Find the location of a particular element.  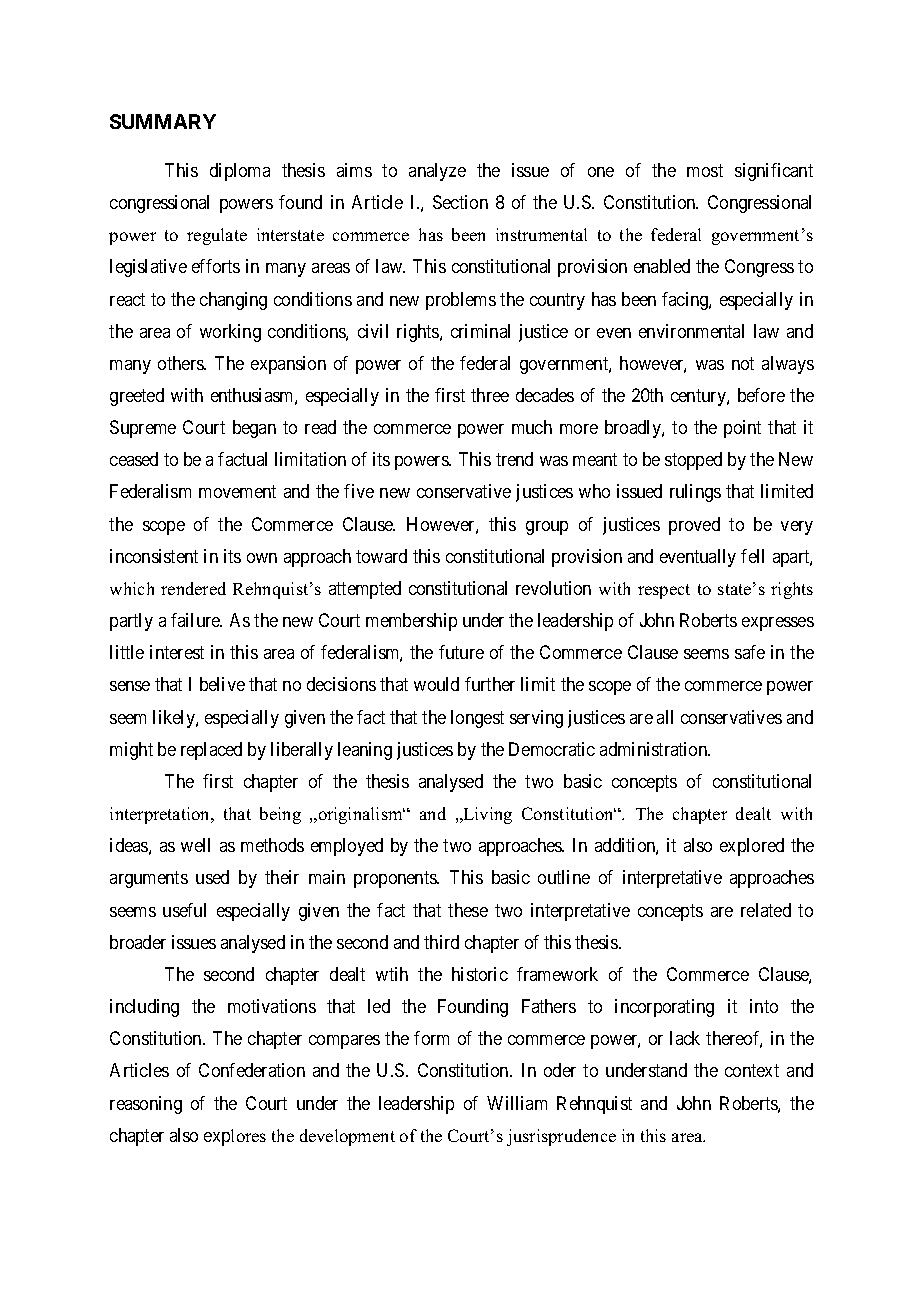

others is located at coordinates (181, 363).
